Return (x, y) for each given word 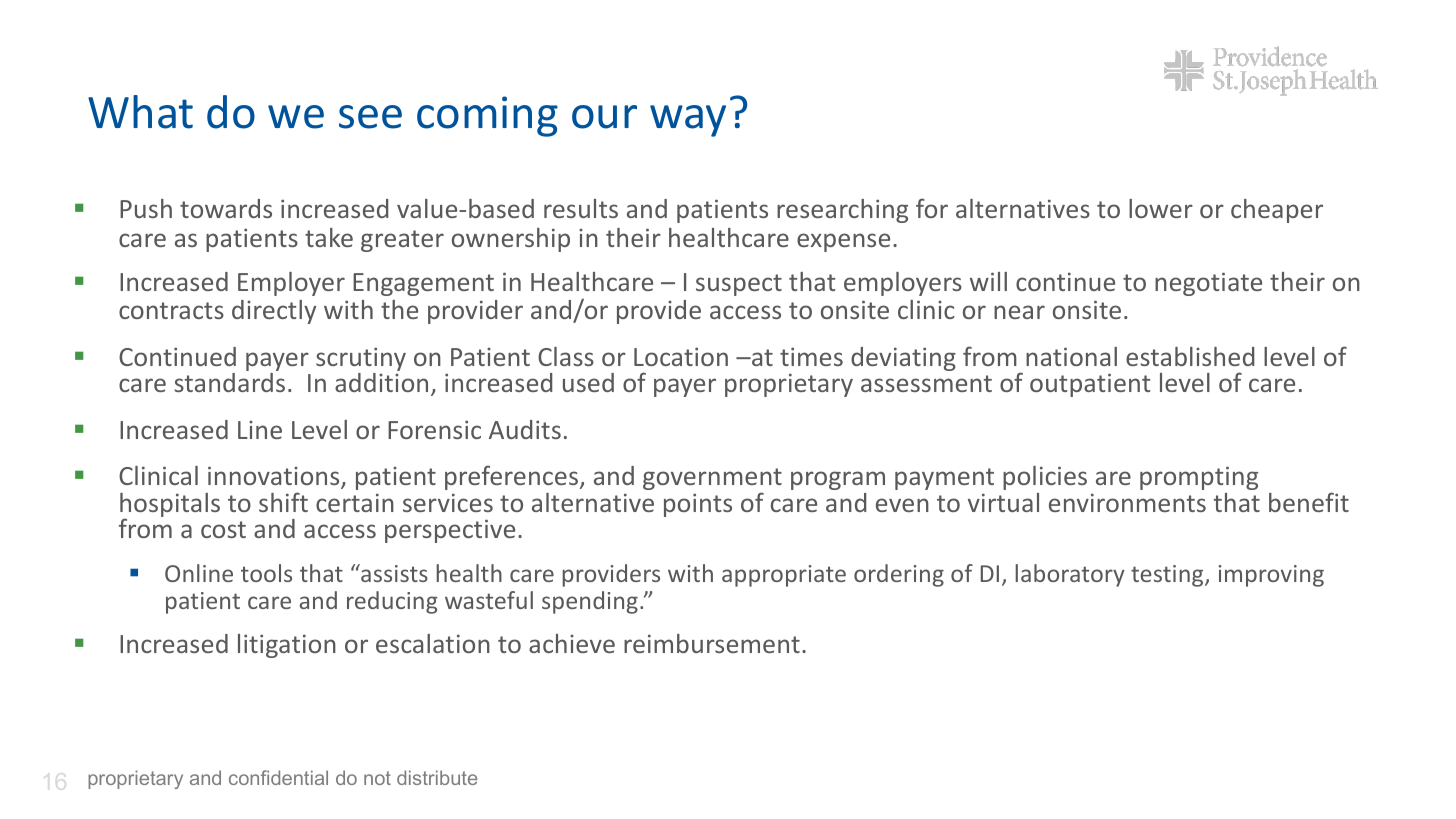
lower (1161, 208)
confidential (278, 777)
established (1190, 356)
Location (681, 356)
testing (1168, 576)
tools (266, 573)
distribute (437, 777)
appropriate (784, 576)
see (370, 117)
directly (274, 312)
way (688, 121)
